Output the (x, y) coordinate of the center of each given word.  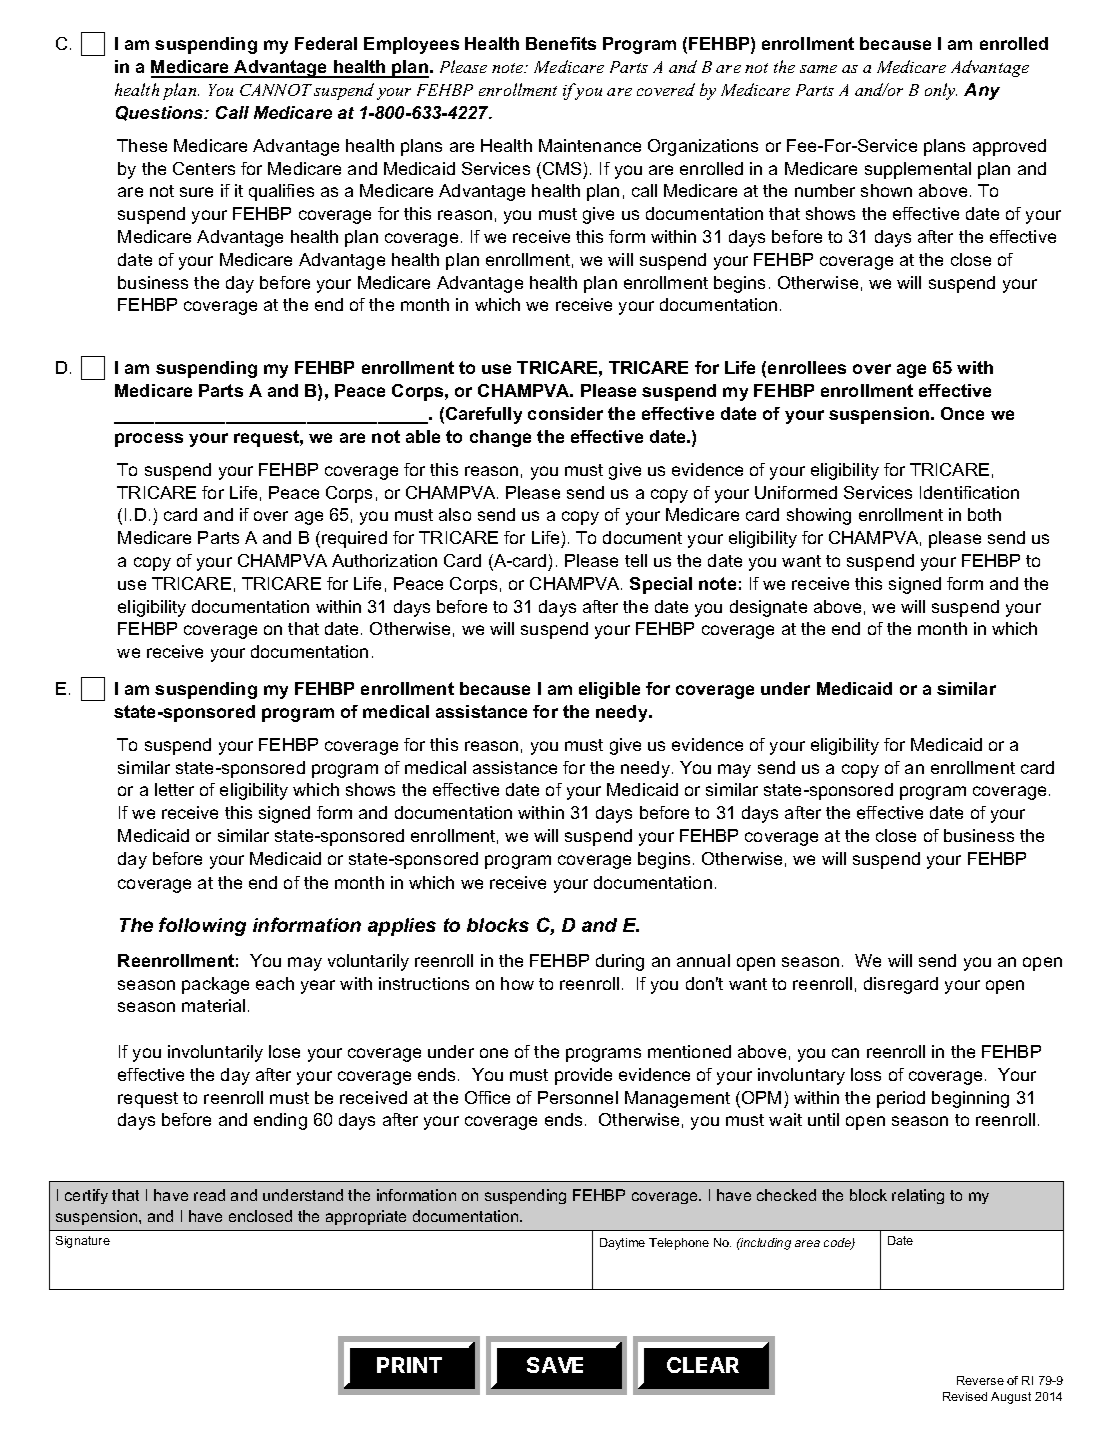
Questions (161, 113)
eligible (609, 690)
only (941, 91)
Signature (83, 1242)
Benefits (561, 43)
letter (174, 789)
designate (768, 608)
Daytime (622, 1244)
